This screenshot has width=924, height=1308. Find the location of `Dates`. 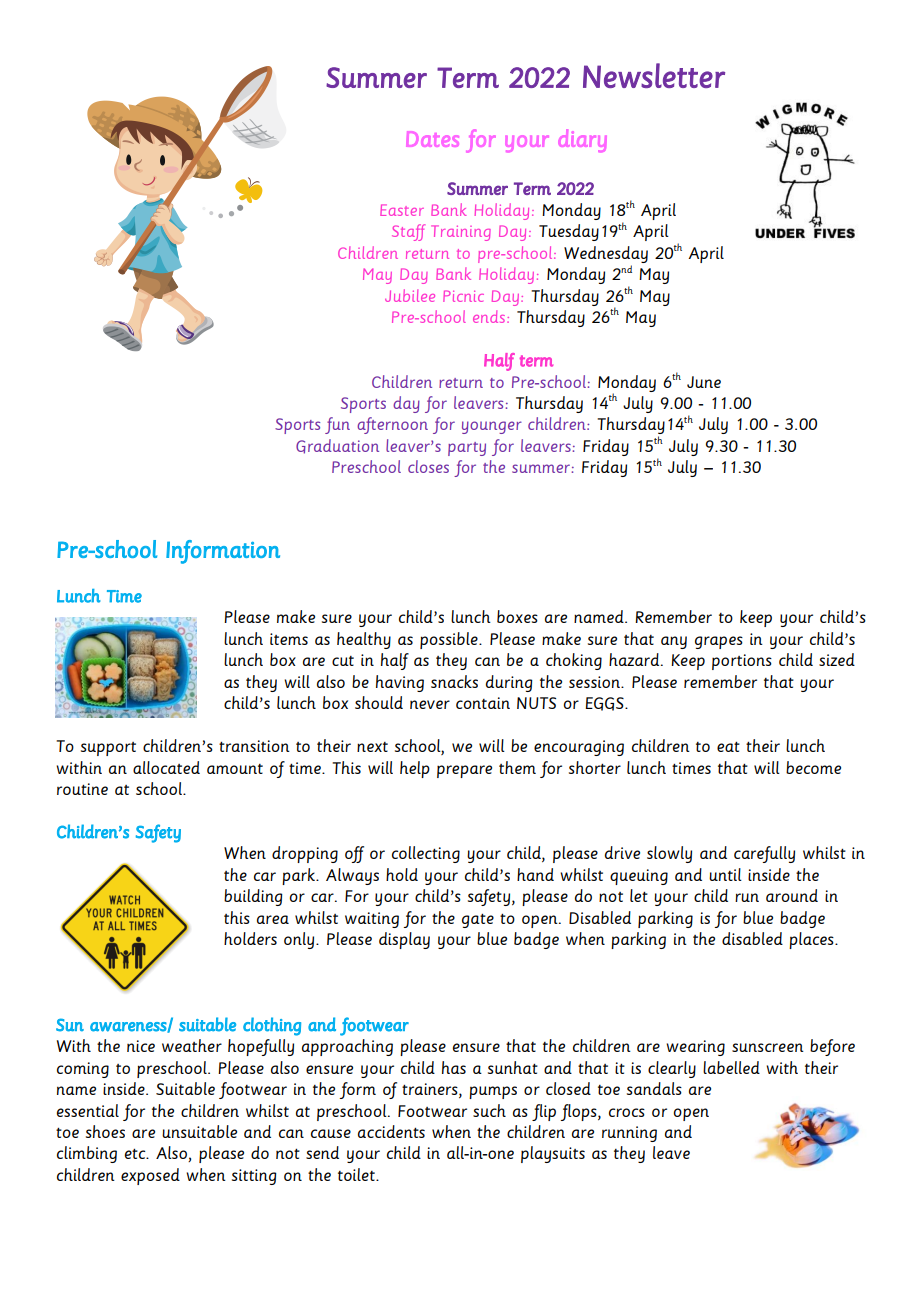

Dates is located at coordinates (432, 139).
